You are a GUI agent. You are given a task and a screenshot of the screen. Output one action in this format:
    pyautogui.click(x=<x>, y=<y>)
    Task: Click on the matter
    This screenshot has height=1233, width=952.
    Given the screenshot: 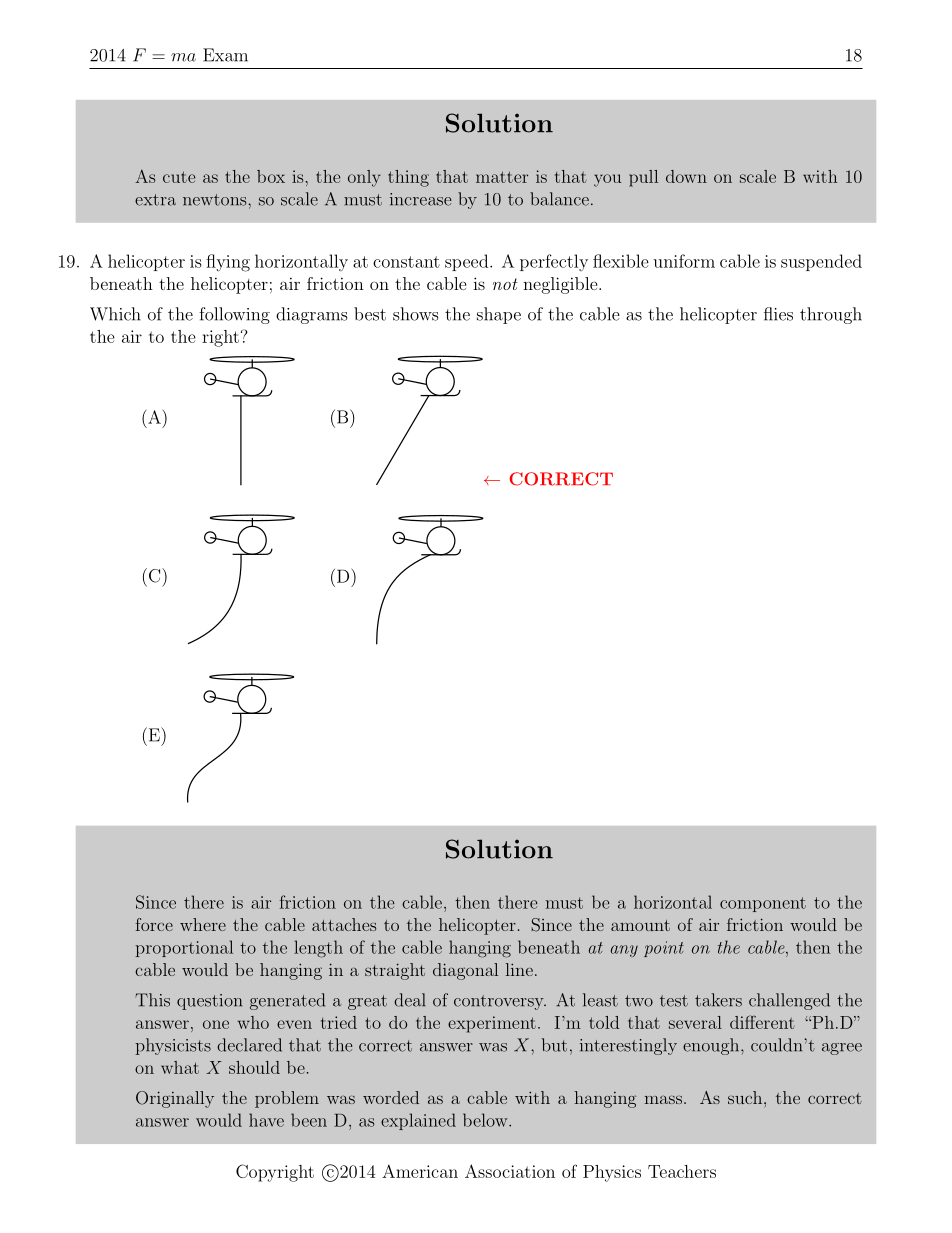 What is the action you would take?
    pyautogui.click(x=502, y=177)
